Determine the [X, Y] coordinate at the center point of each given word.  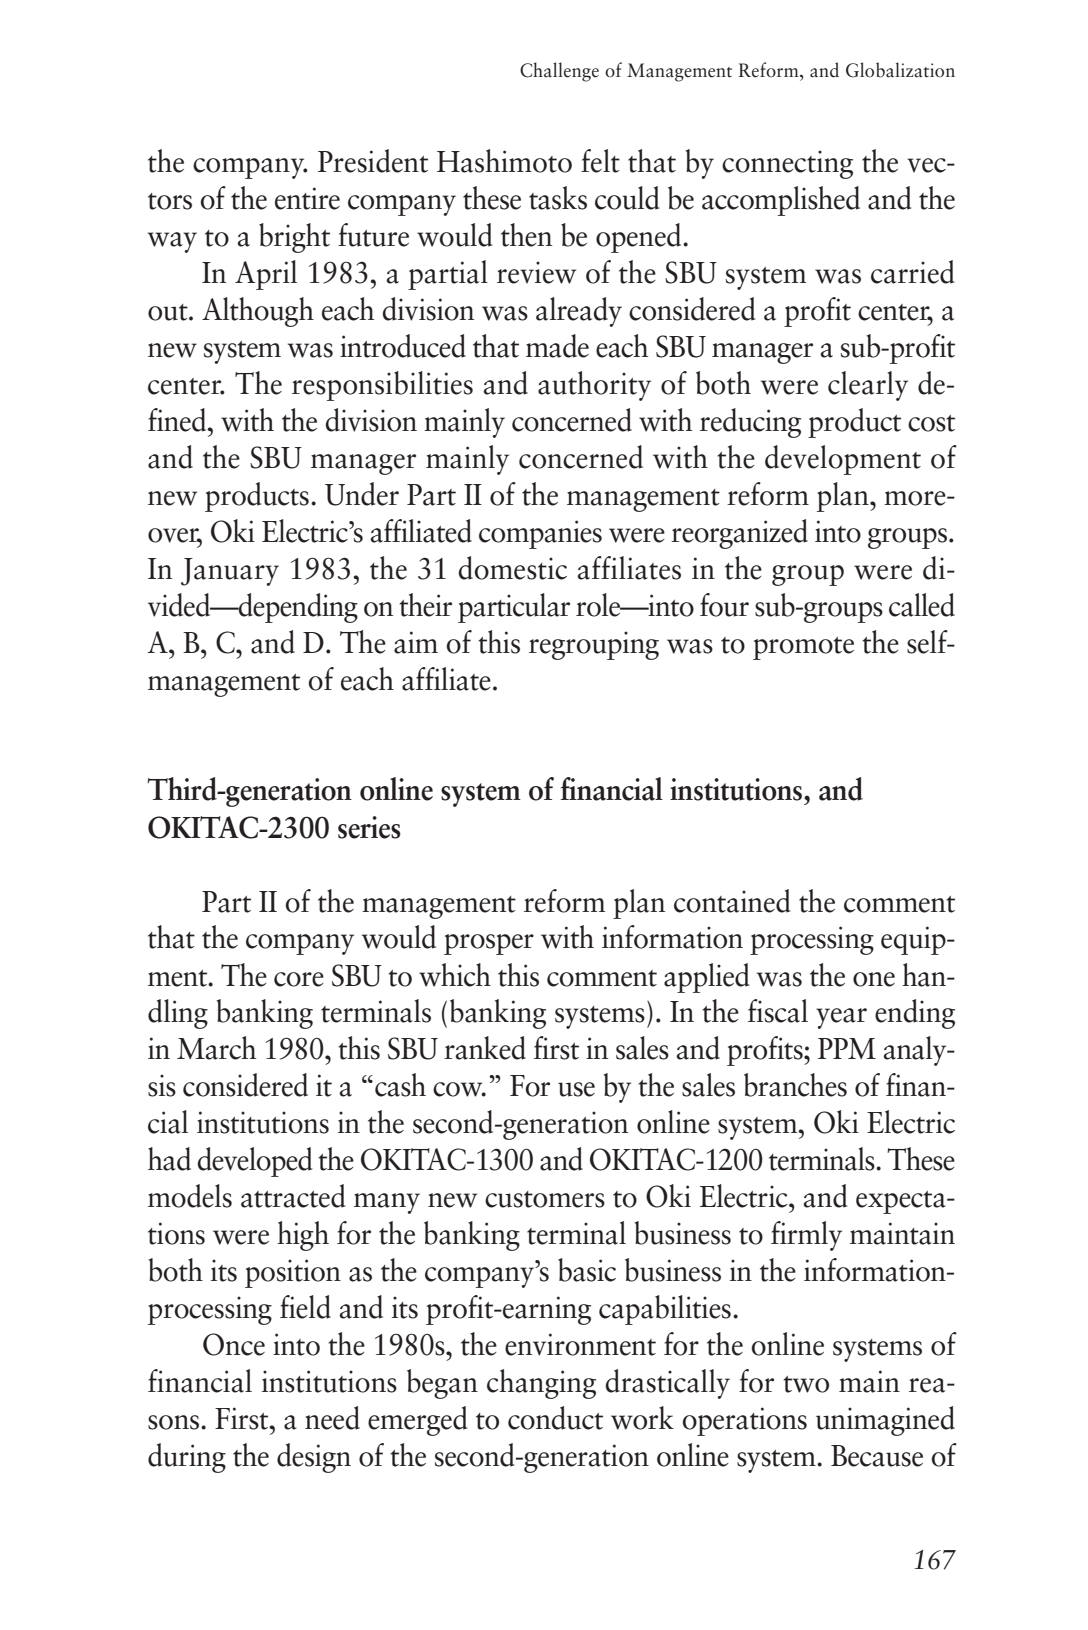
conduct [555, 1418]
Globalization [900, 70]
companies [540, 534]
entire [307, 198]
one [874, 979]
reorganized [739, 534]
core [299, 979]
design [314, 1458]
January [230, 572]
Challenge [559, 72]
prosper [489, 944]
